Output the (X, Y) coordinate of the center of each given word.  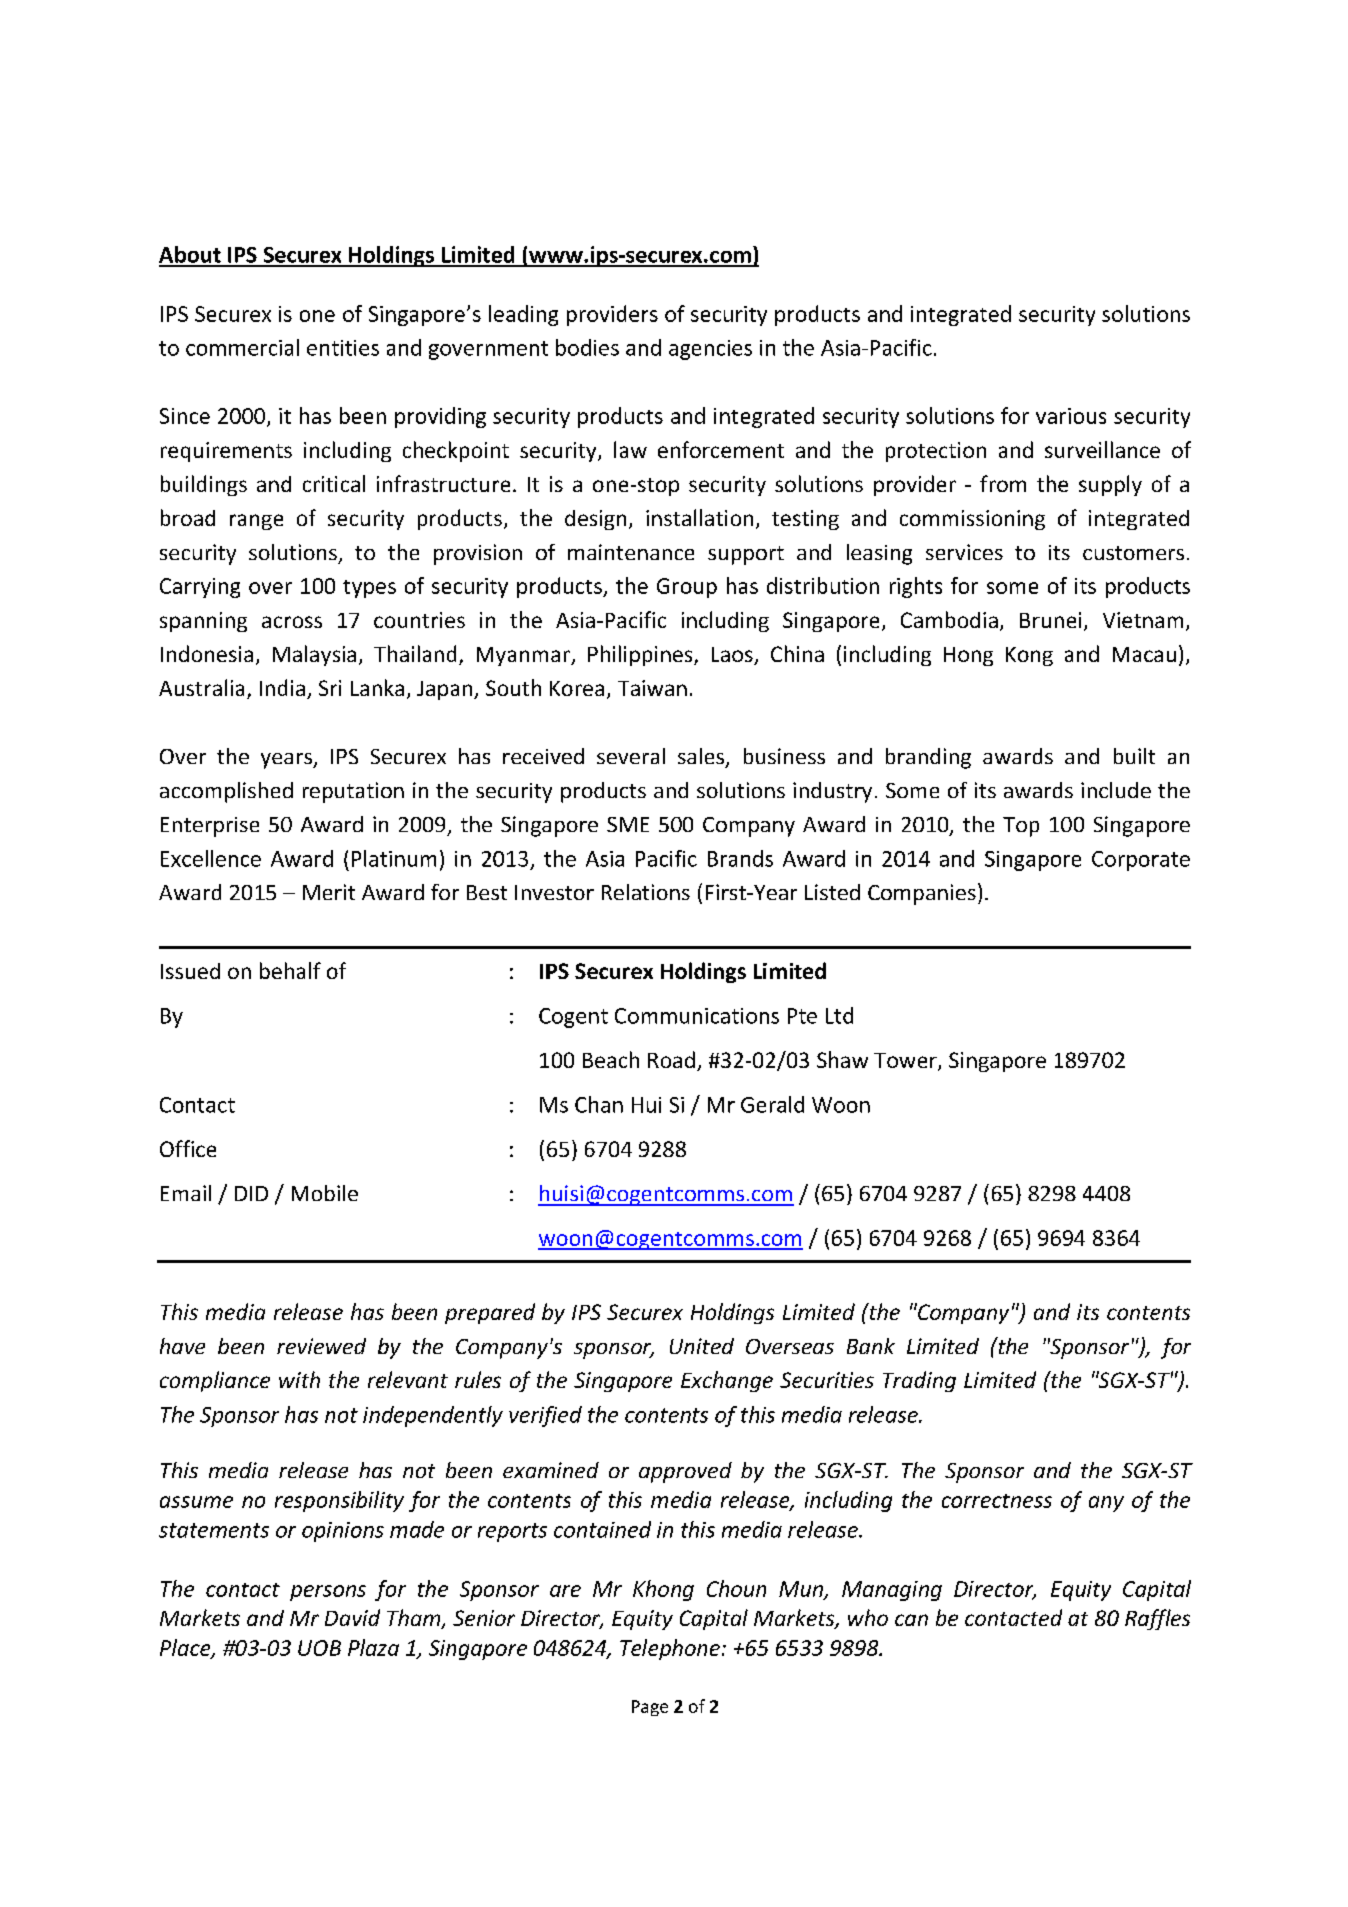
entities (343, 348)
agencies (710, 350)
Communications (697, 1016)
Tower (906, 1062)
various (1071, 416)
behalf (290, 970)
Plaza (373, 1647)
